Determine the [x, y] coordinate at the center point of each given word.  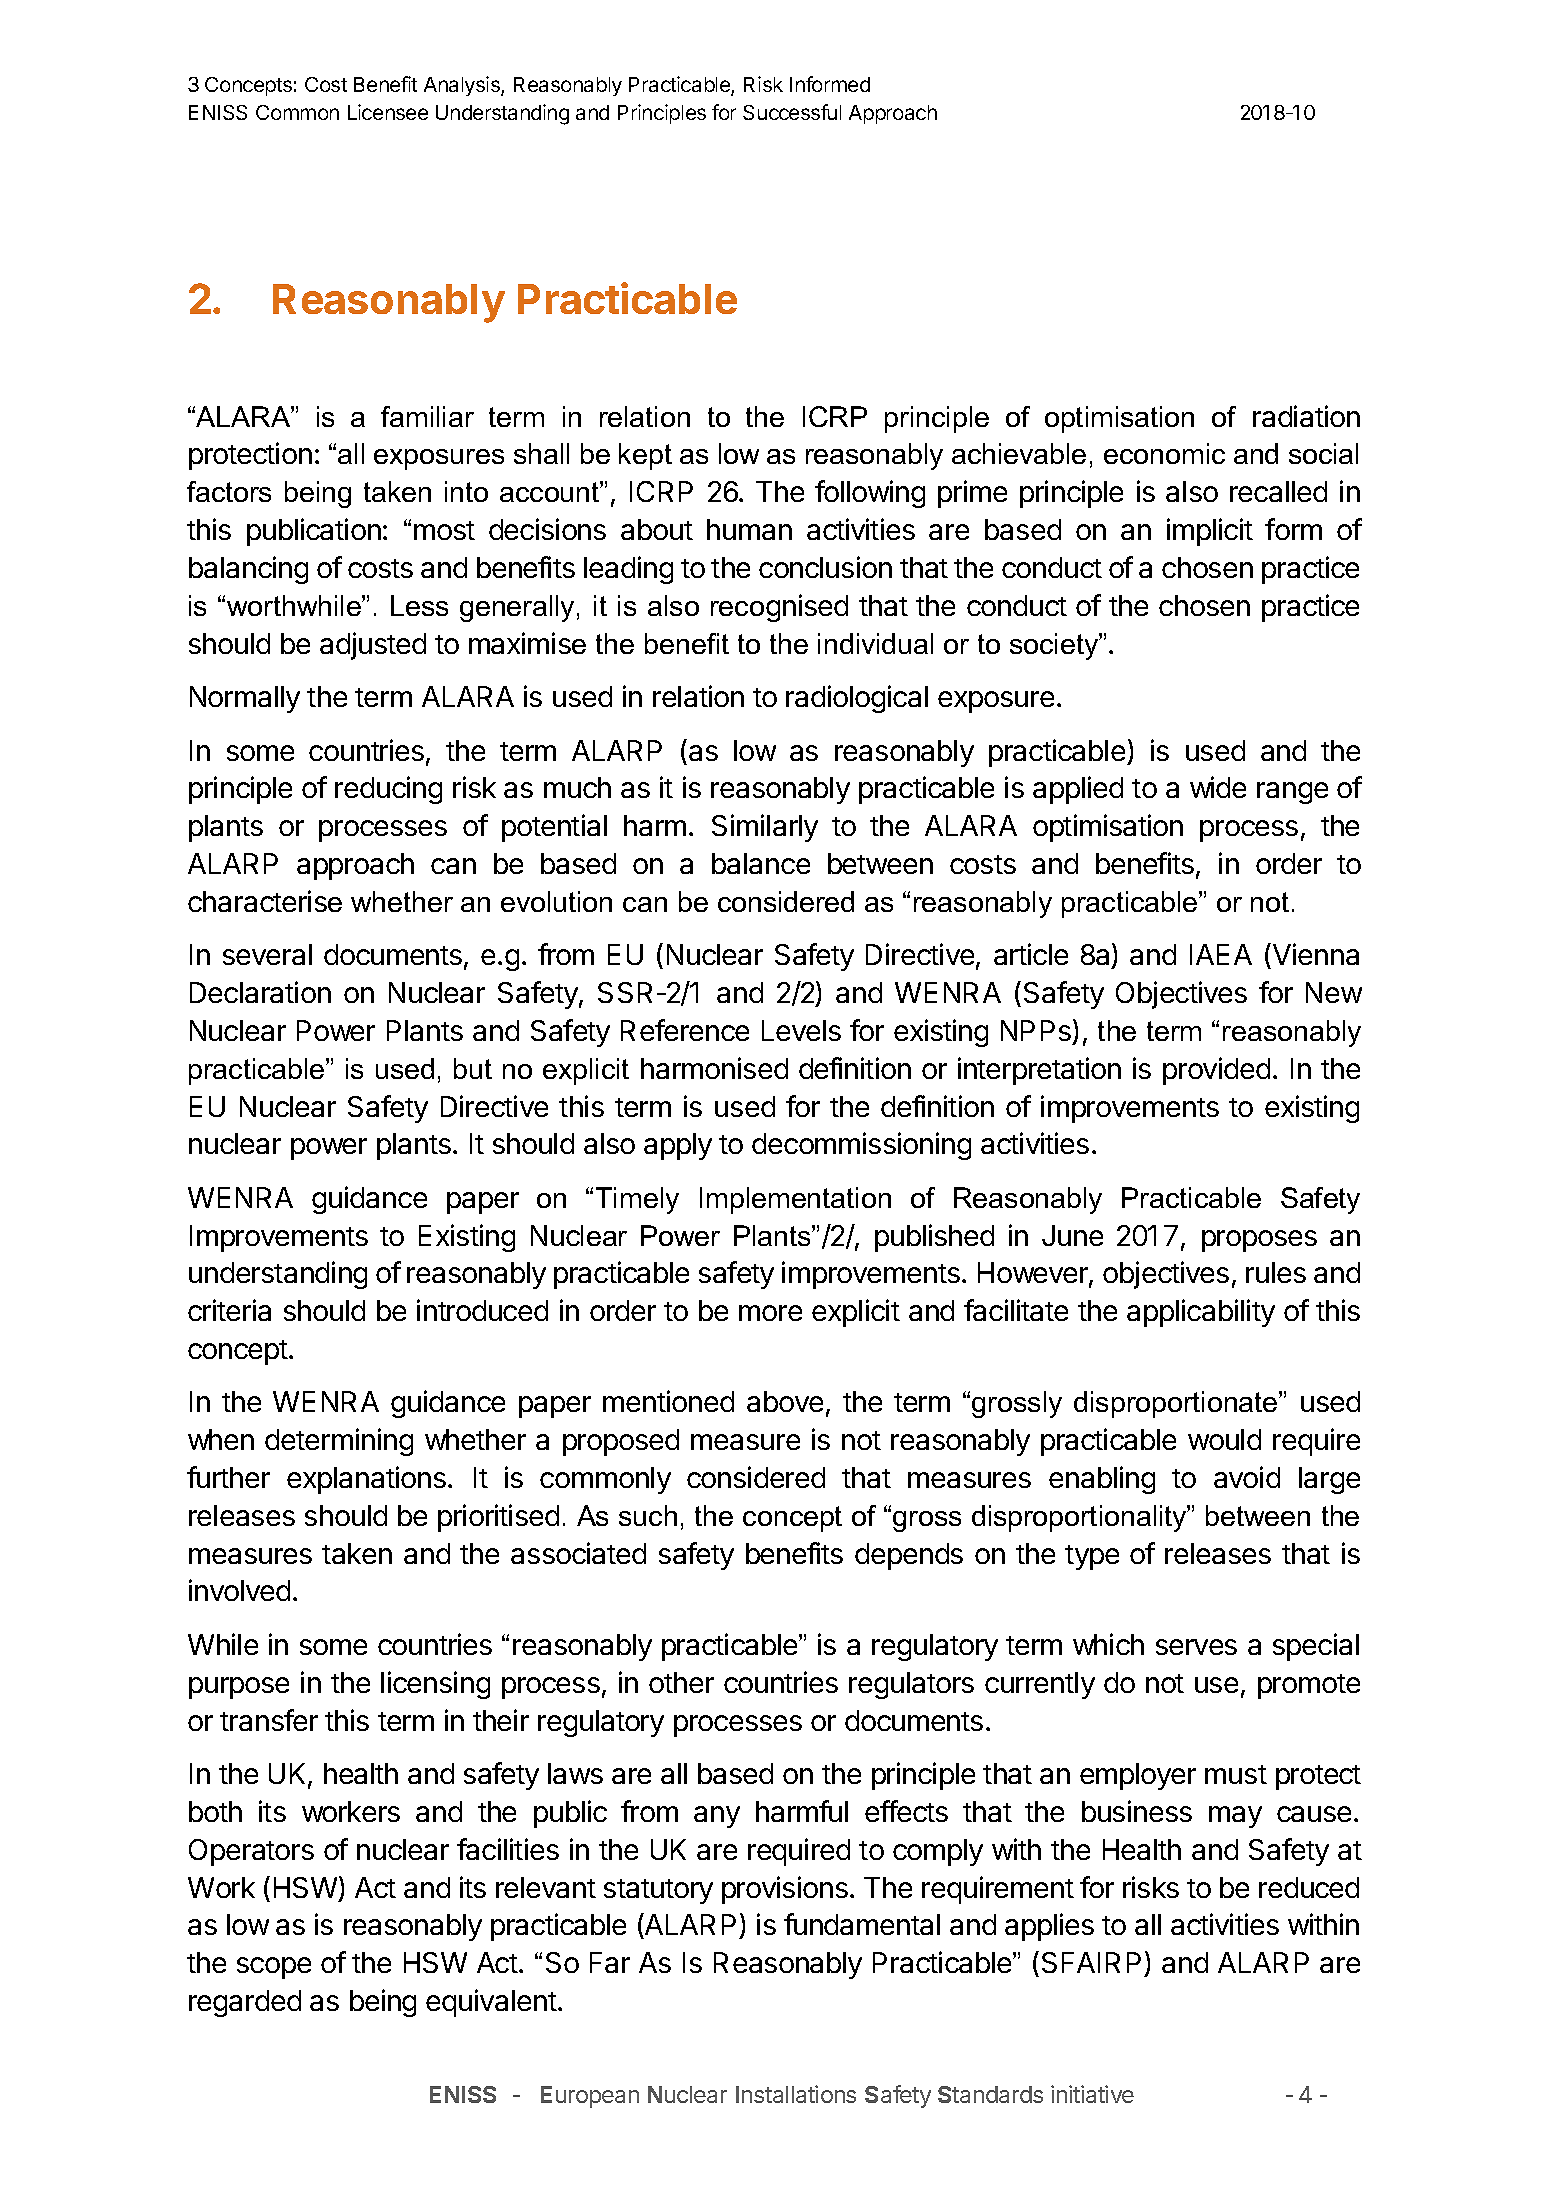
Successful [792, 112]
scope [274, 1968]
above [785, 1401]
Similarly [765, 828]
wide [1218, 787]
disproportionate [1177, 1404]
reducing [388, 790]
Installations [796, 2094]
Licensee [388, 112]
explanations [366, 1480]
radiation [1306, 416]
